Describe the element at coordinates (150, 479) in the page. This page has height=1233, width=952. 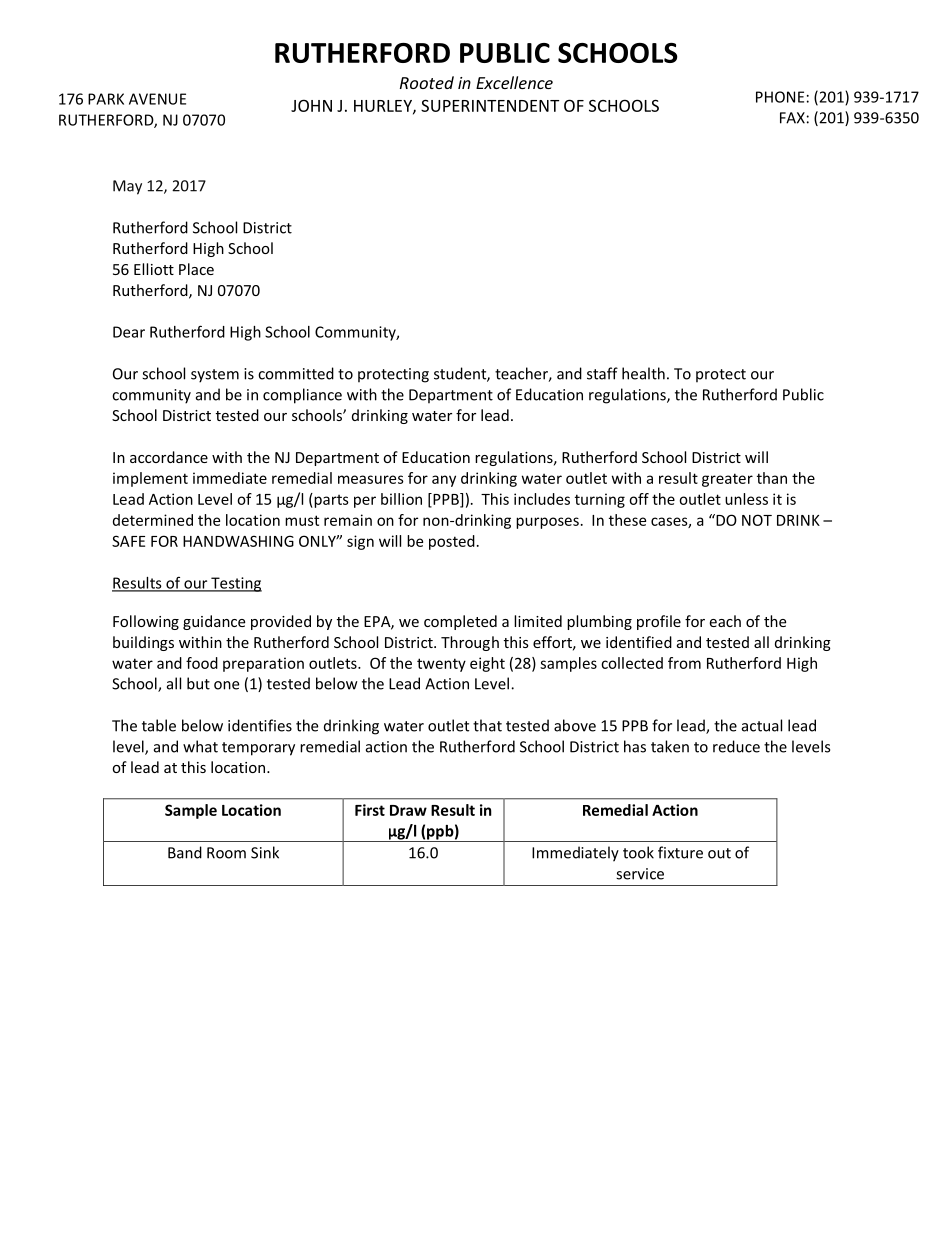
I see `implement` at that location.
